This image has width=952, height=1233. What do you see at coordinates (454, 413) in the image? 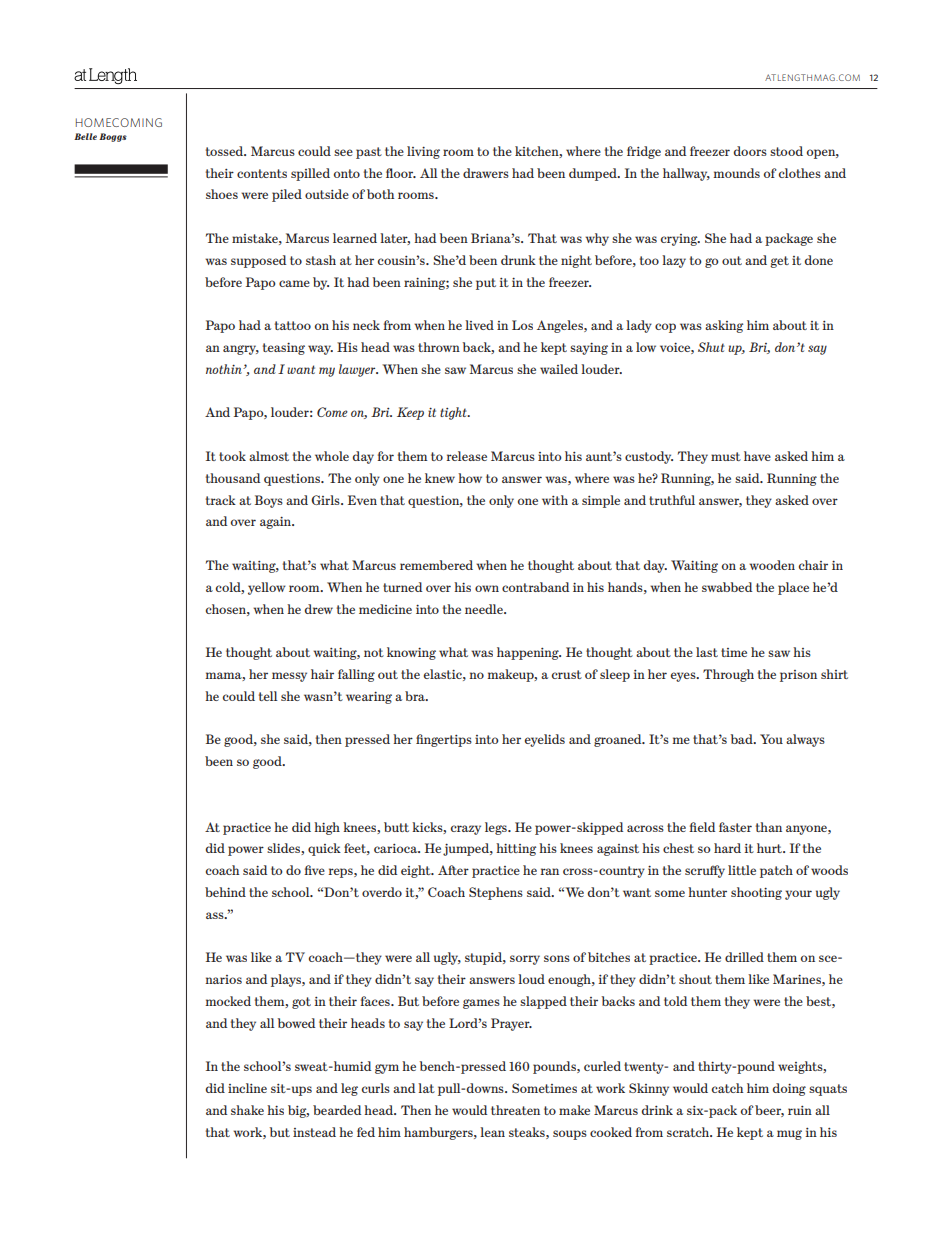
I see `tight` at bounding box center [454, 413].
